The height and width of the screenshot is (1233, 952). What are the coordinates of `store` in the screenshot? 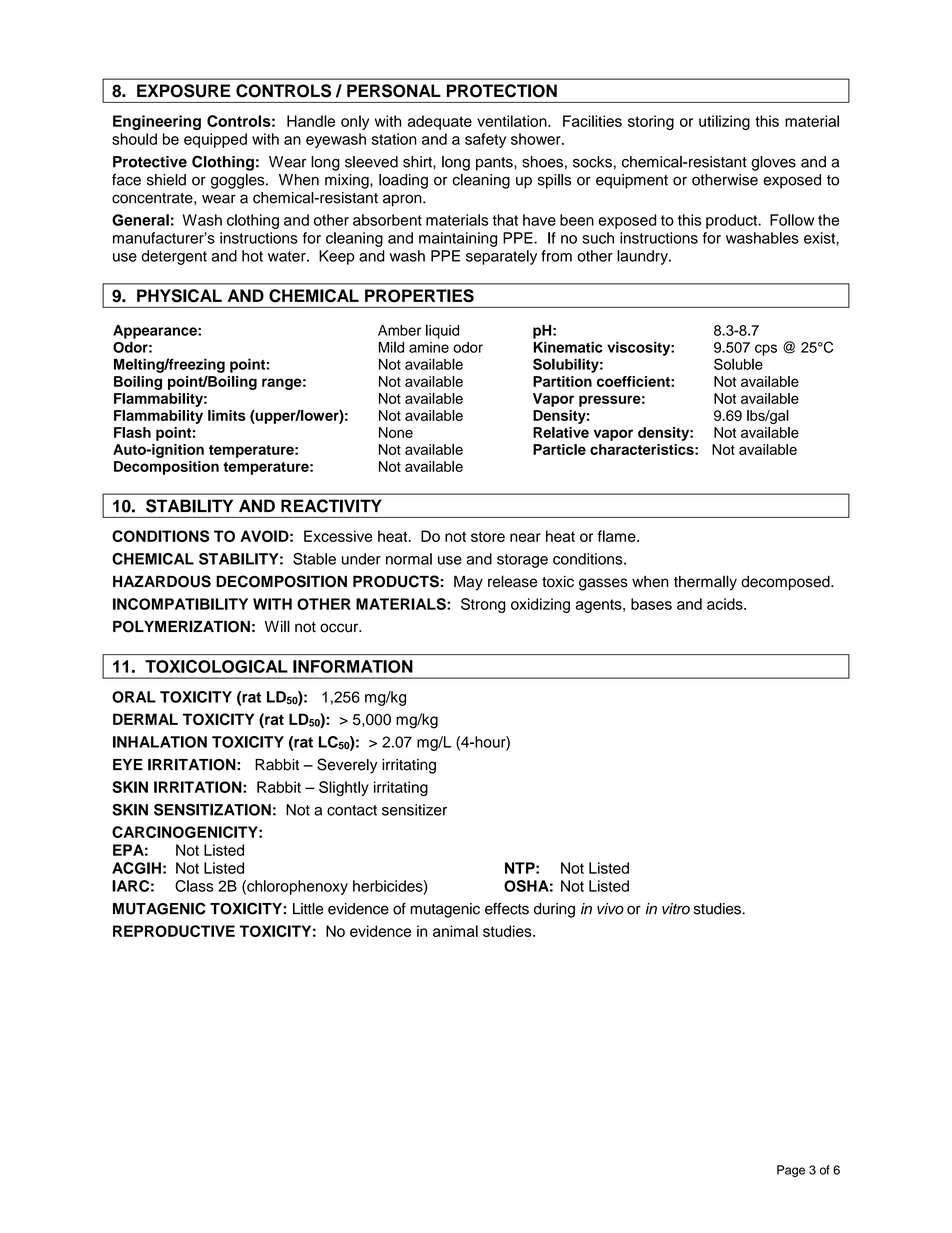 It's located at (488, 536).
